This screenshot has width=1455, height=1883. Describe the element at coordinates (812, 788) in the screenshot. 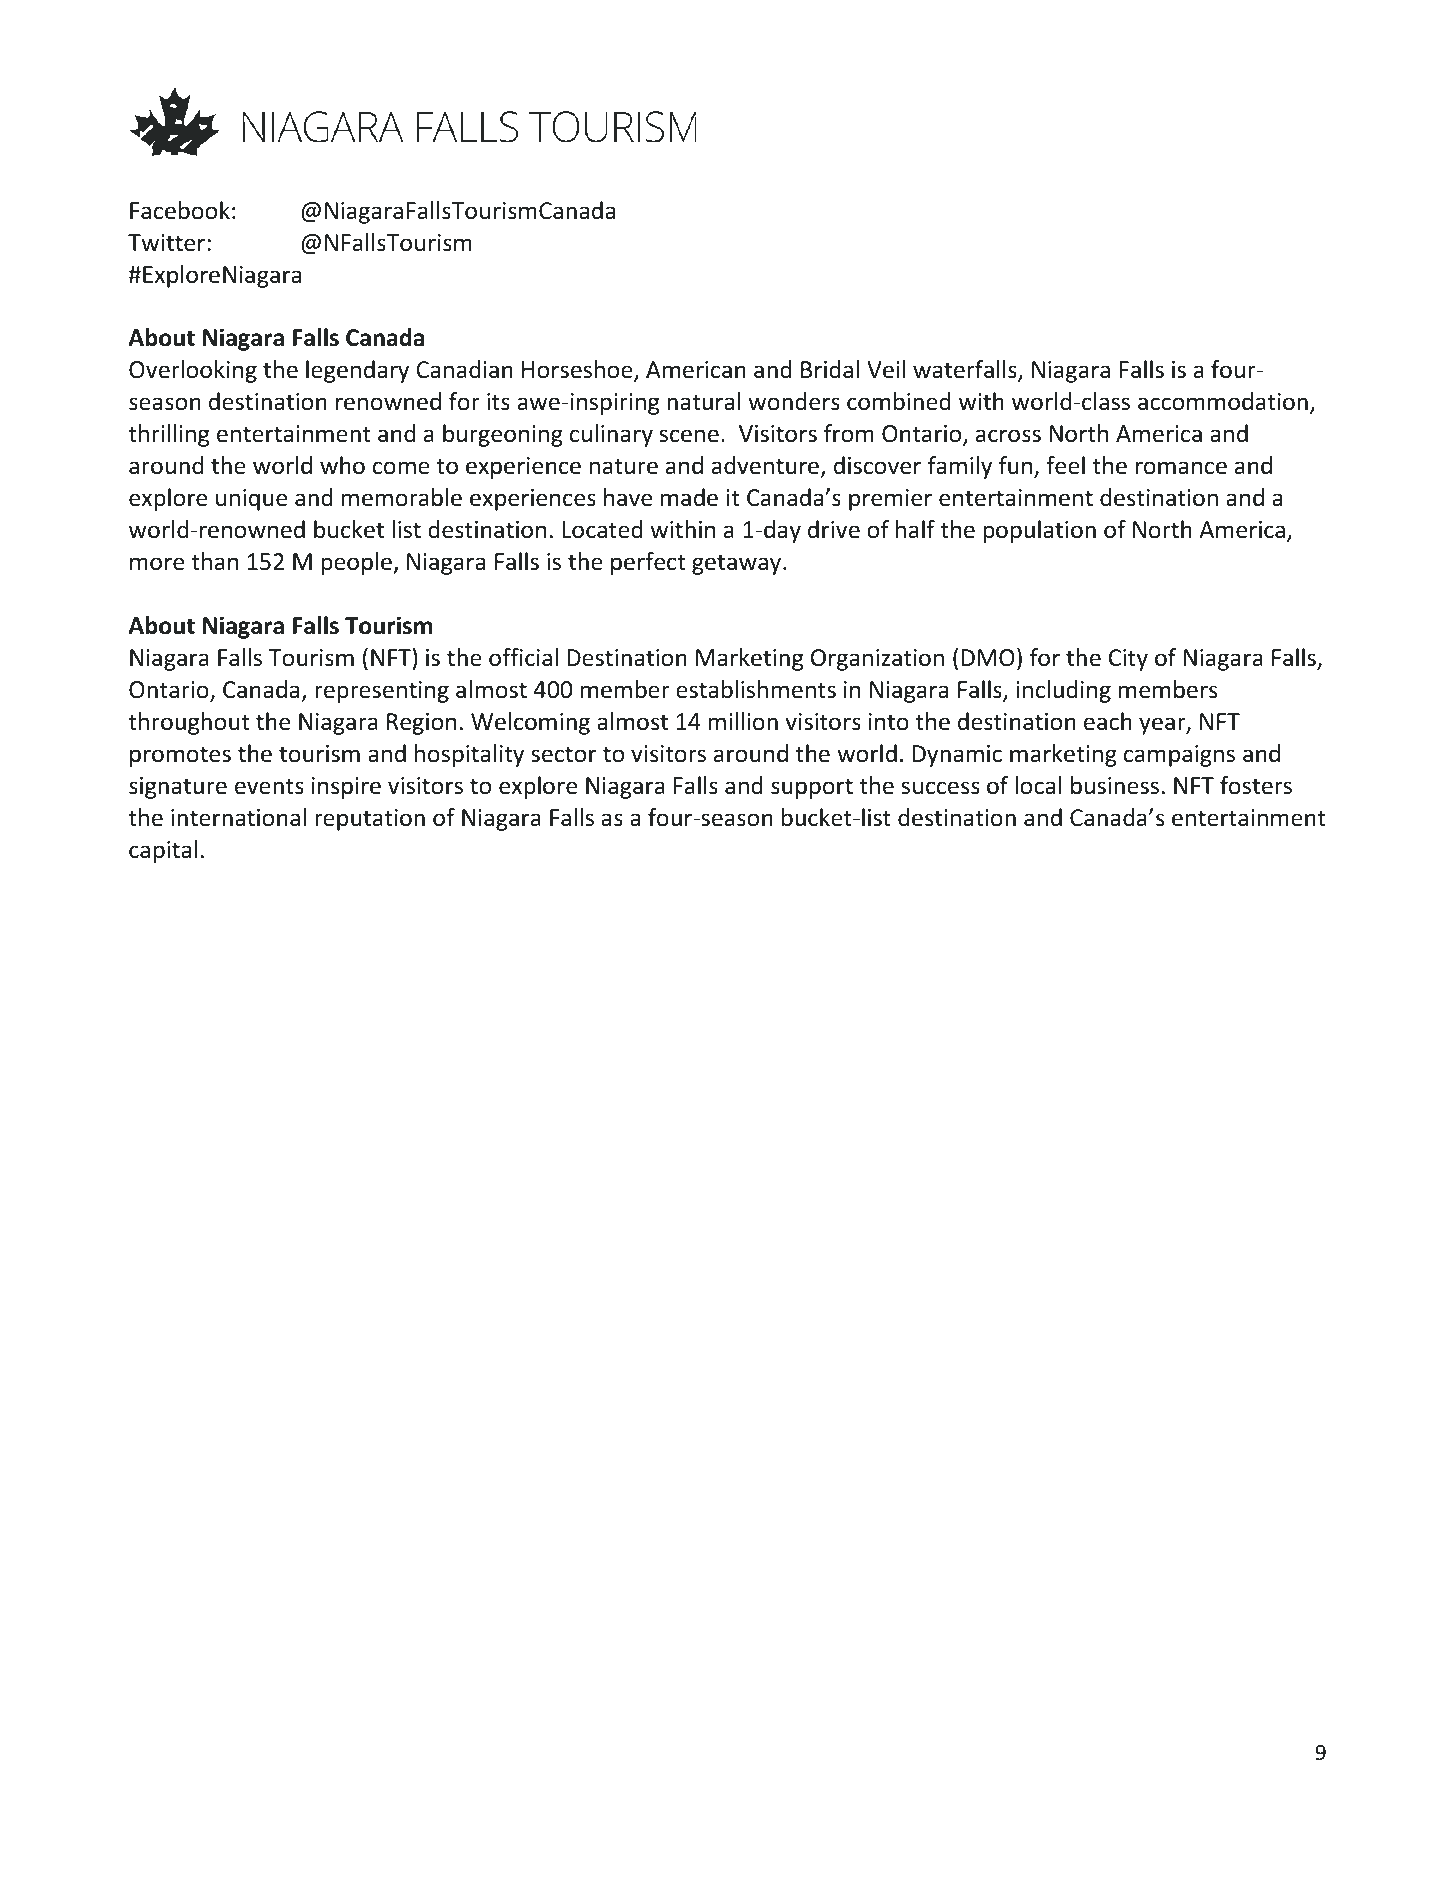

I see `support` at that location.
